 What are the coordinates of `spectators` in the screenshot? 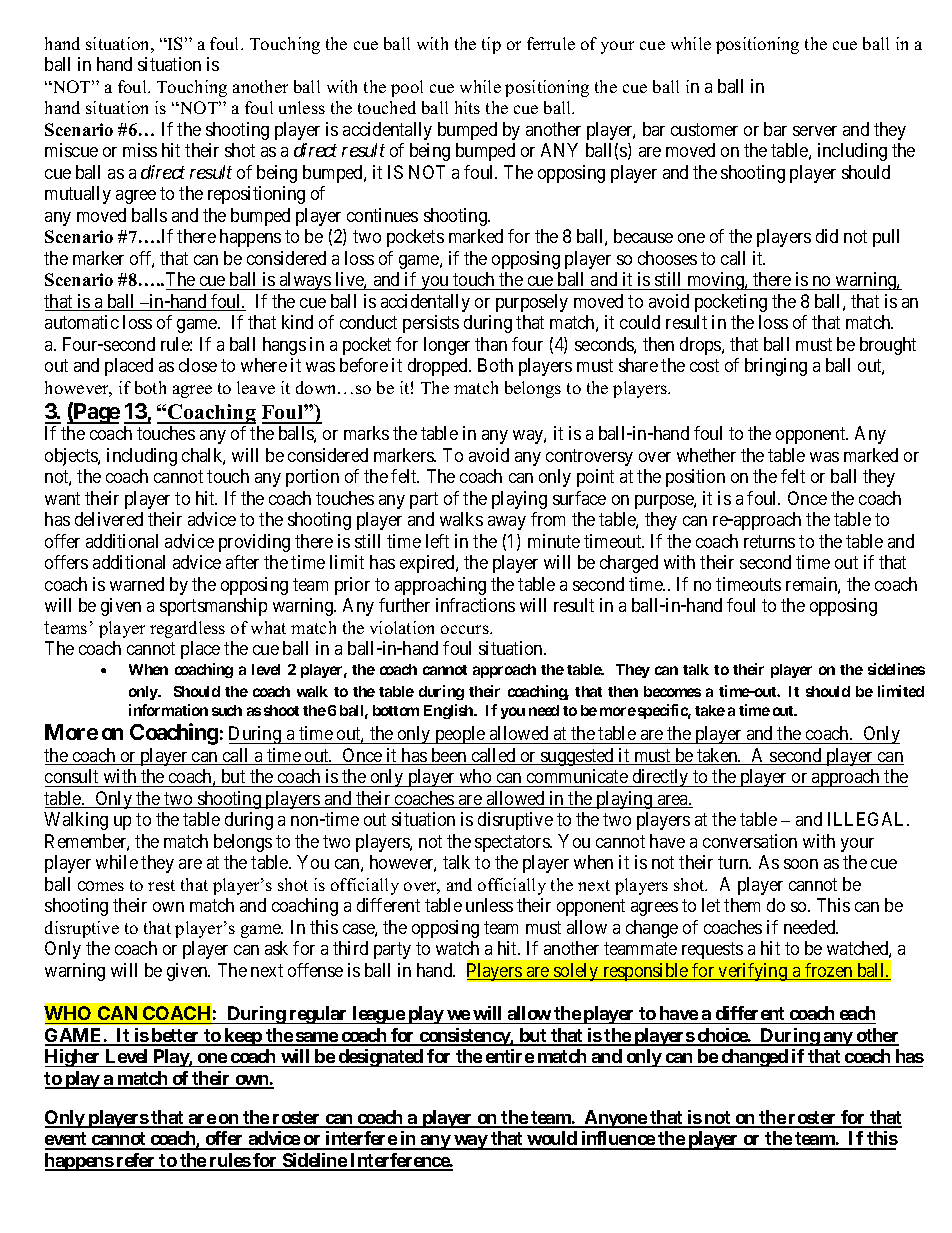 It's located at (513, 843).
